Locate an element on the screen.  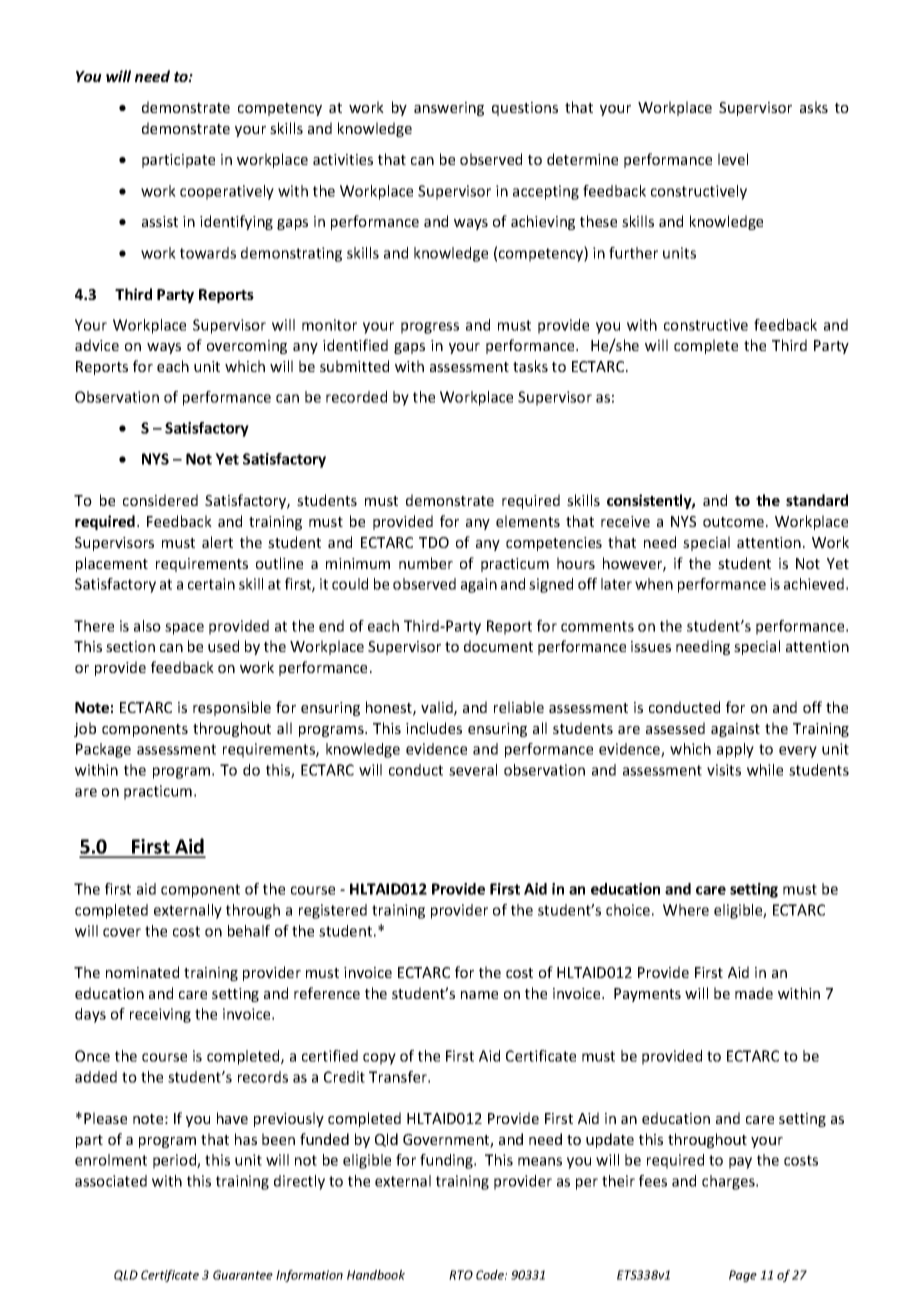
includes is located at coordinates (434, 728).
